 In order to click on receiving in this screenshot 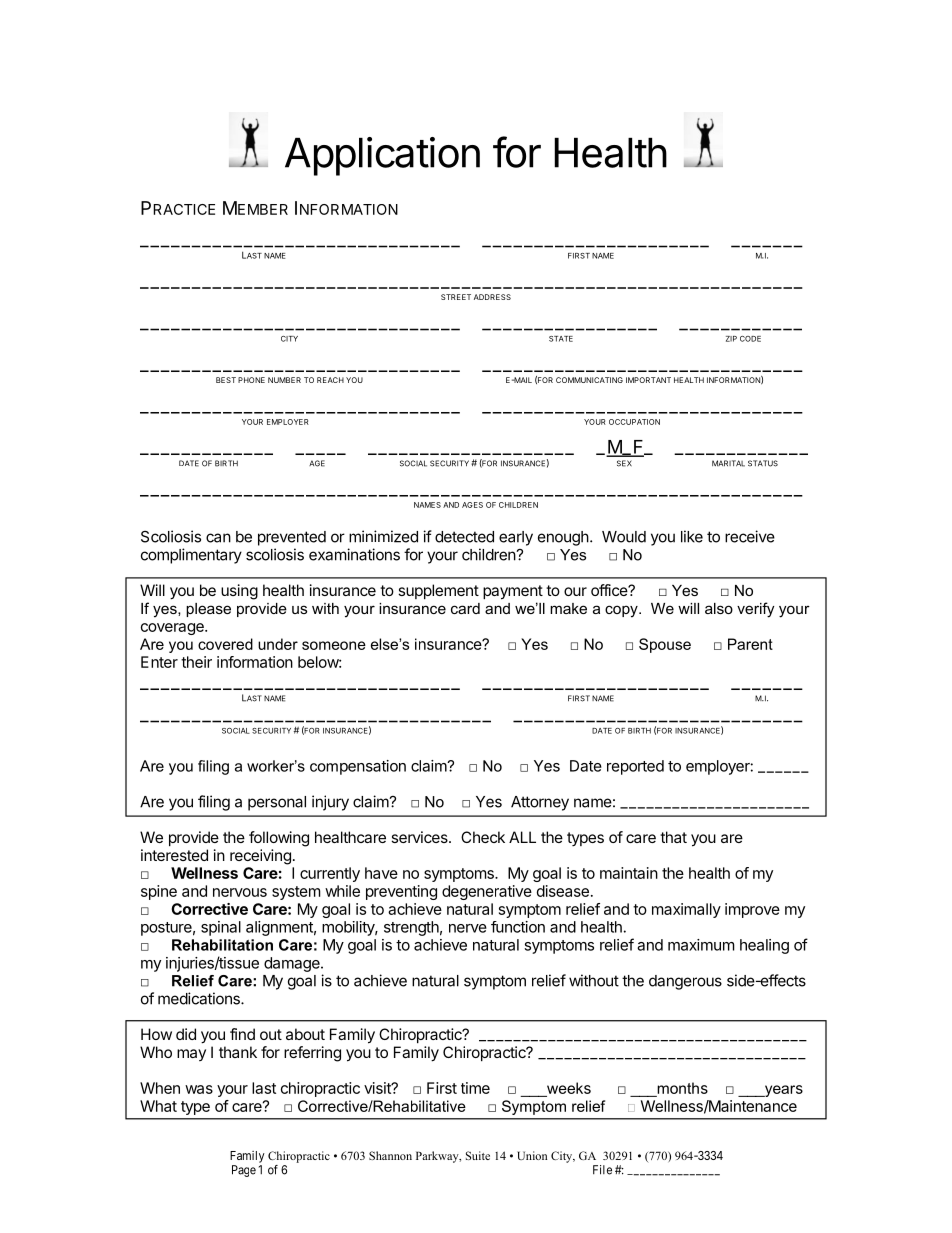, I will do `click(260, 857)`.
